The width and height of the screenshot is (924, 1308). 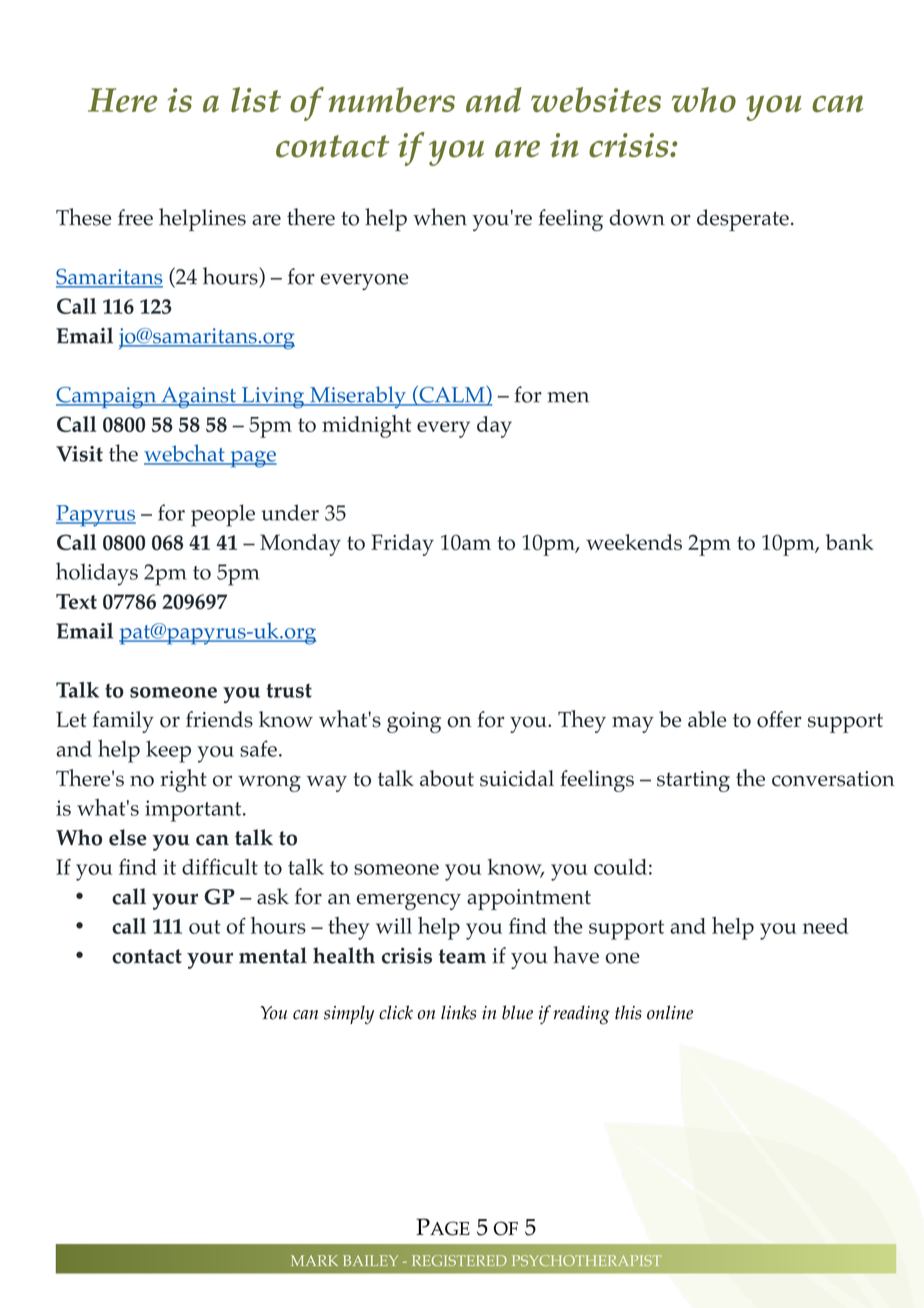 I want to click on desperate, so click(x=743, y=220).
